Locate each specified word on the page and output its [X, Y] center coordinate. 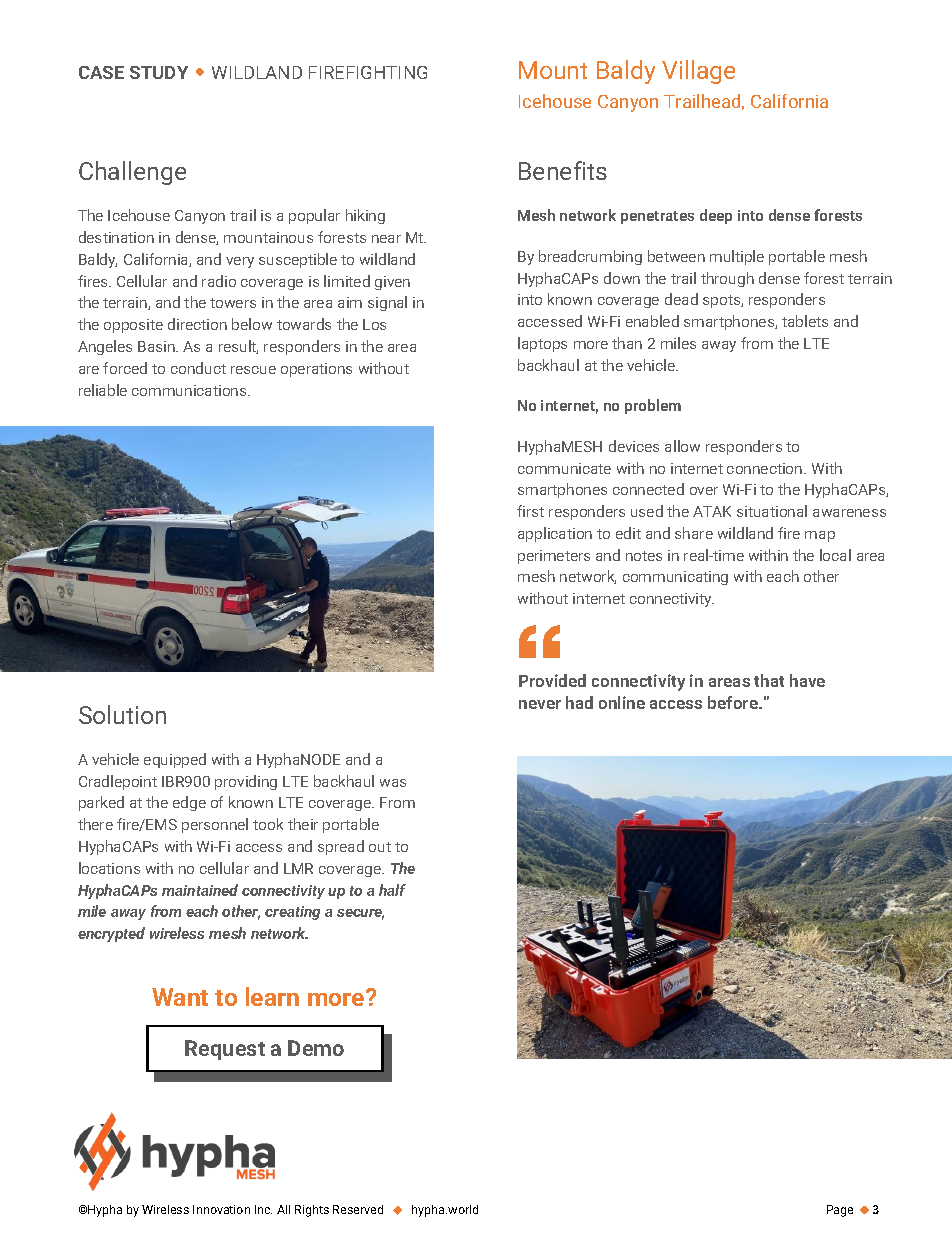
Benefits [563, 170]
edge [189, 803]
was [393, 783]
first [530, 511]
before [734, 702]
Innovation [221, 1209]
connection [766, 468]
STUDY [159, 72]
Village [698, 72]
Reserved [358, 1209]
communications [190, 390]
